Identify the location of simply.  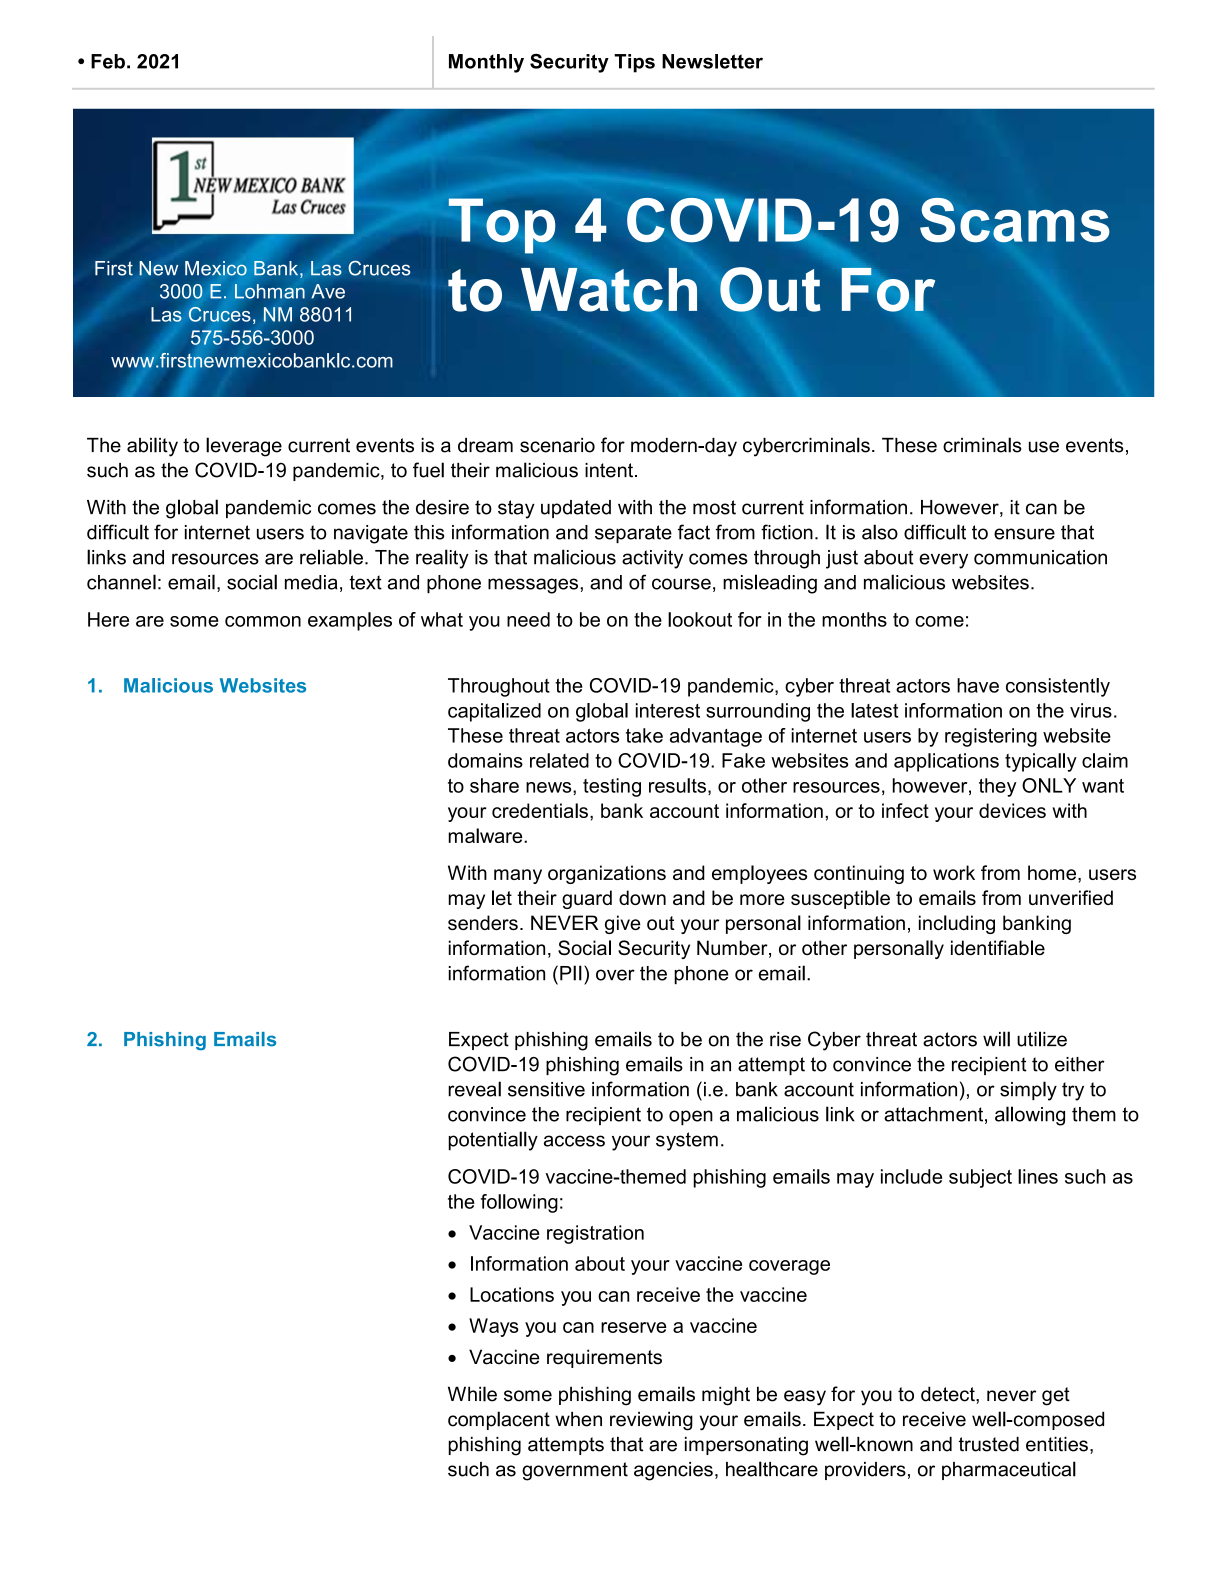
(1028, 1091).
